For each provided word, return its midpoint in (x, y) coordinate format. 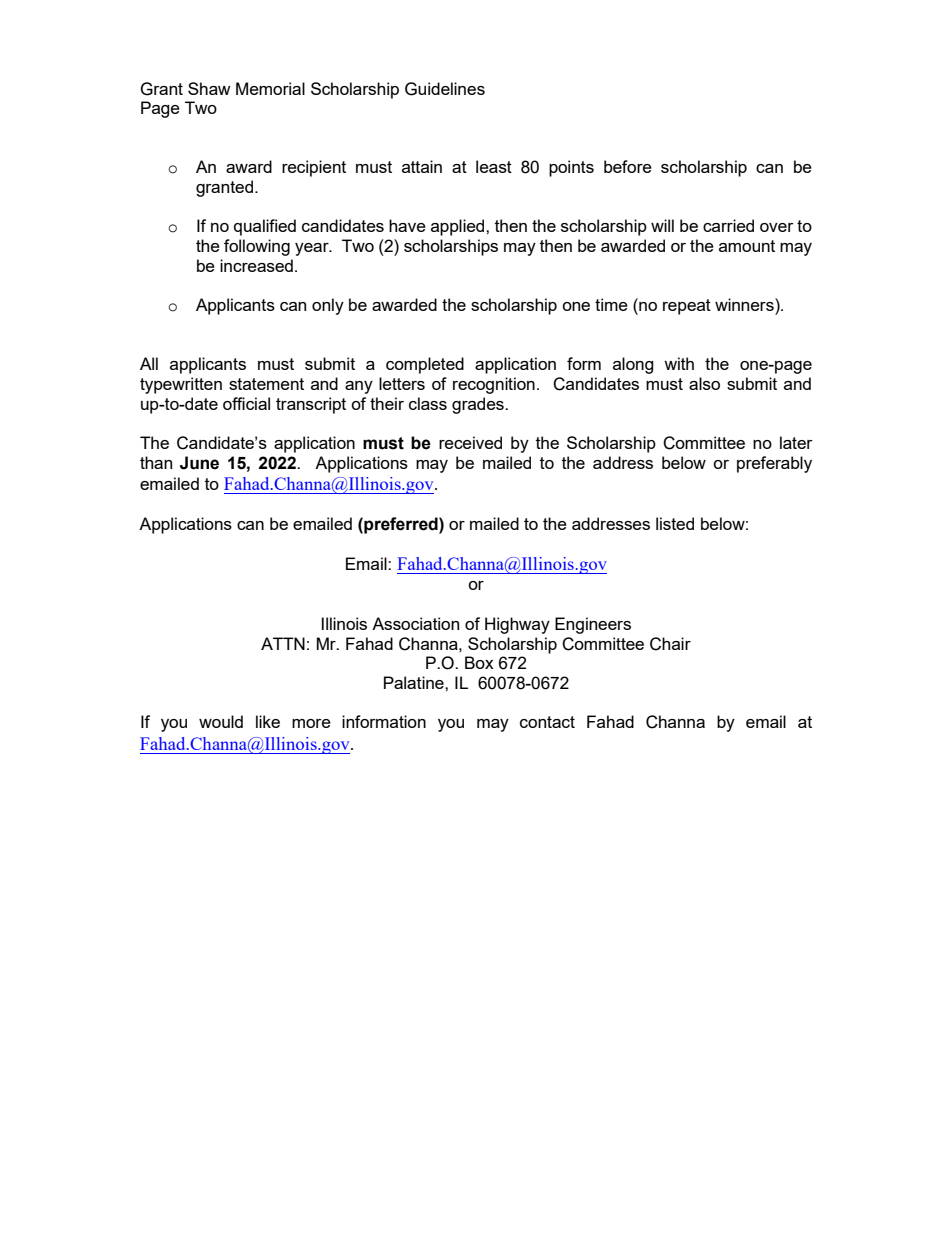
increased (256, 265)
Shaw (209, 88)
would (221, 721)
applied (459, 227)
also (704, 383)
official (246, 403)
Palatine (415, 682)
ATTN (283, 643)
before (628, 166)
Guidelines (445, 89)
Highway (517, 625)
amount (747, 246)
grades (479, 405)
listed (675, 523)
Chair (670, 644)
